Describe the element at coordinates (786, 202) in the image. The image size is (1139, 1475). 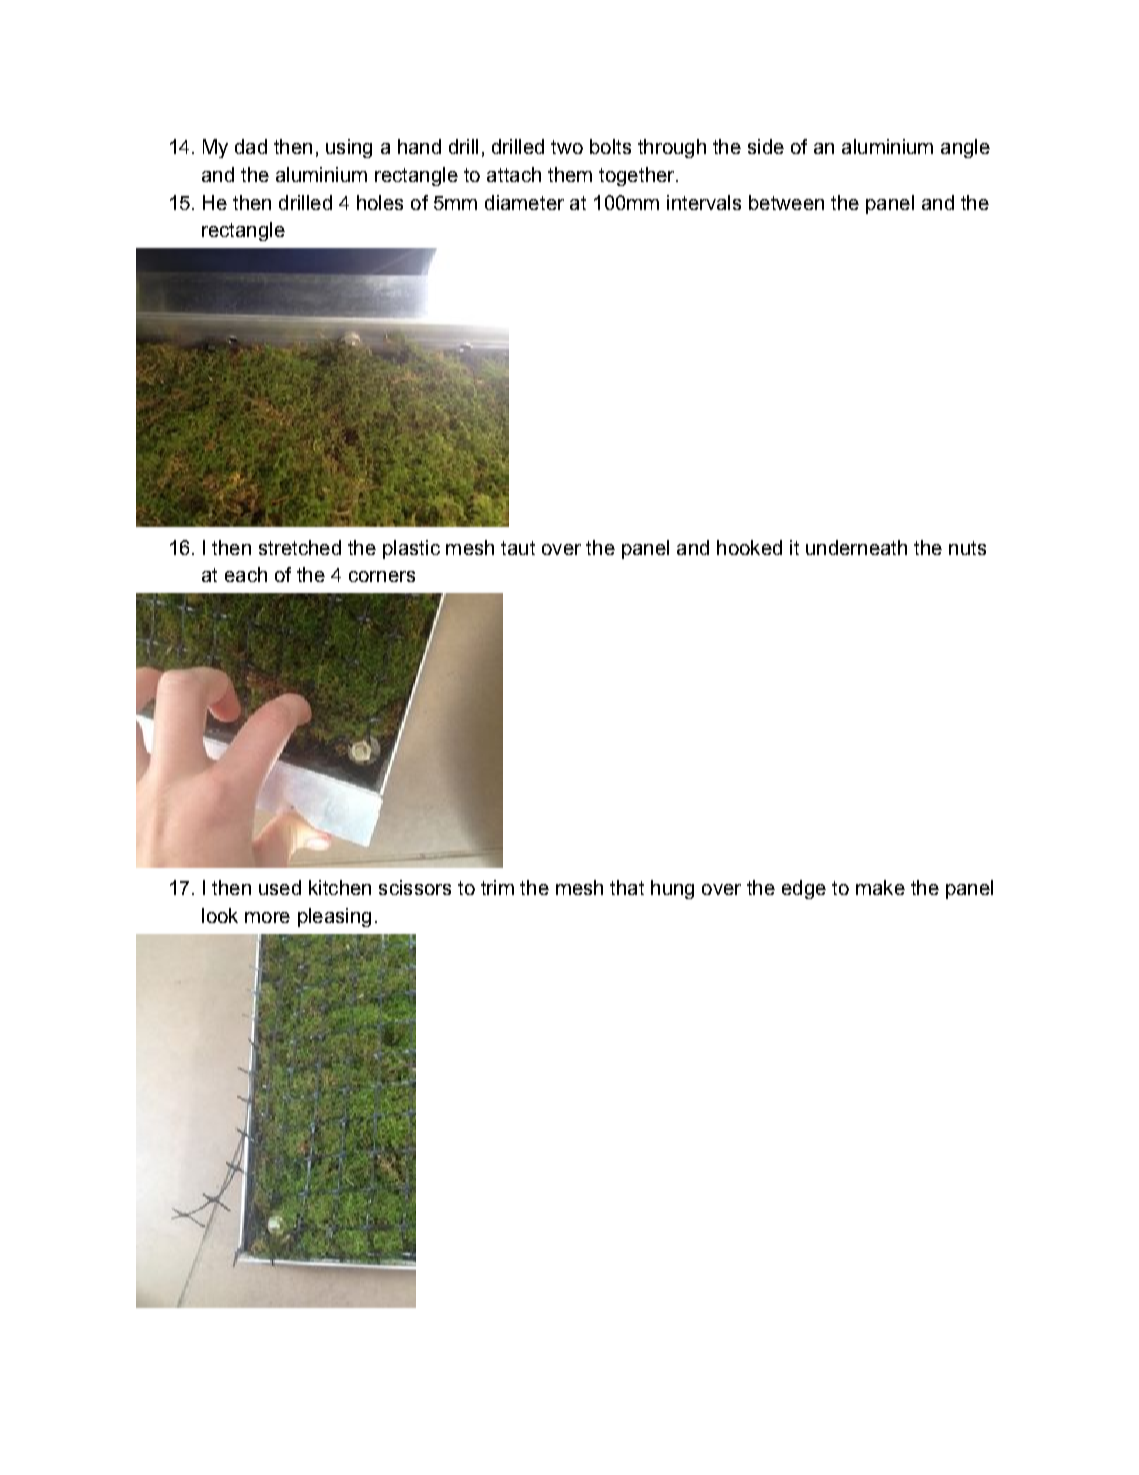
I see `between` at that location.
